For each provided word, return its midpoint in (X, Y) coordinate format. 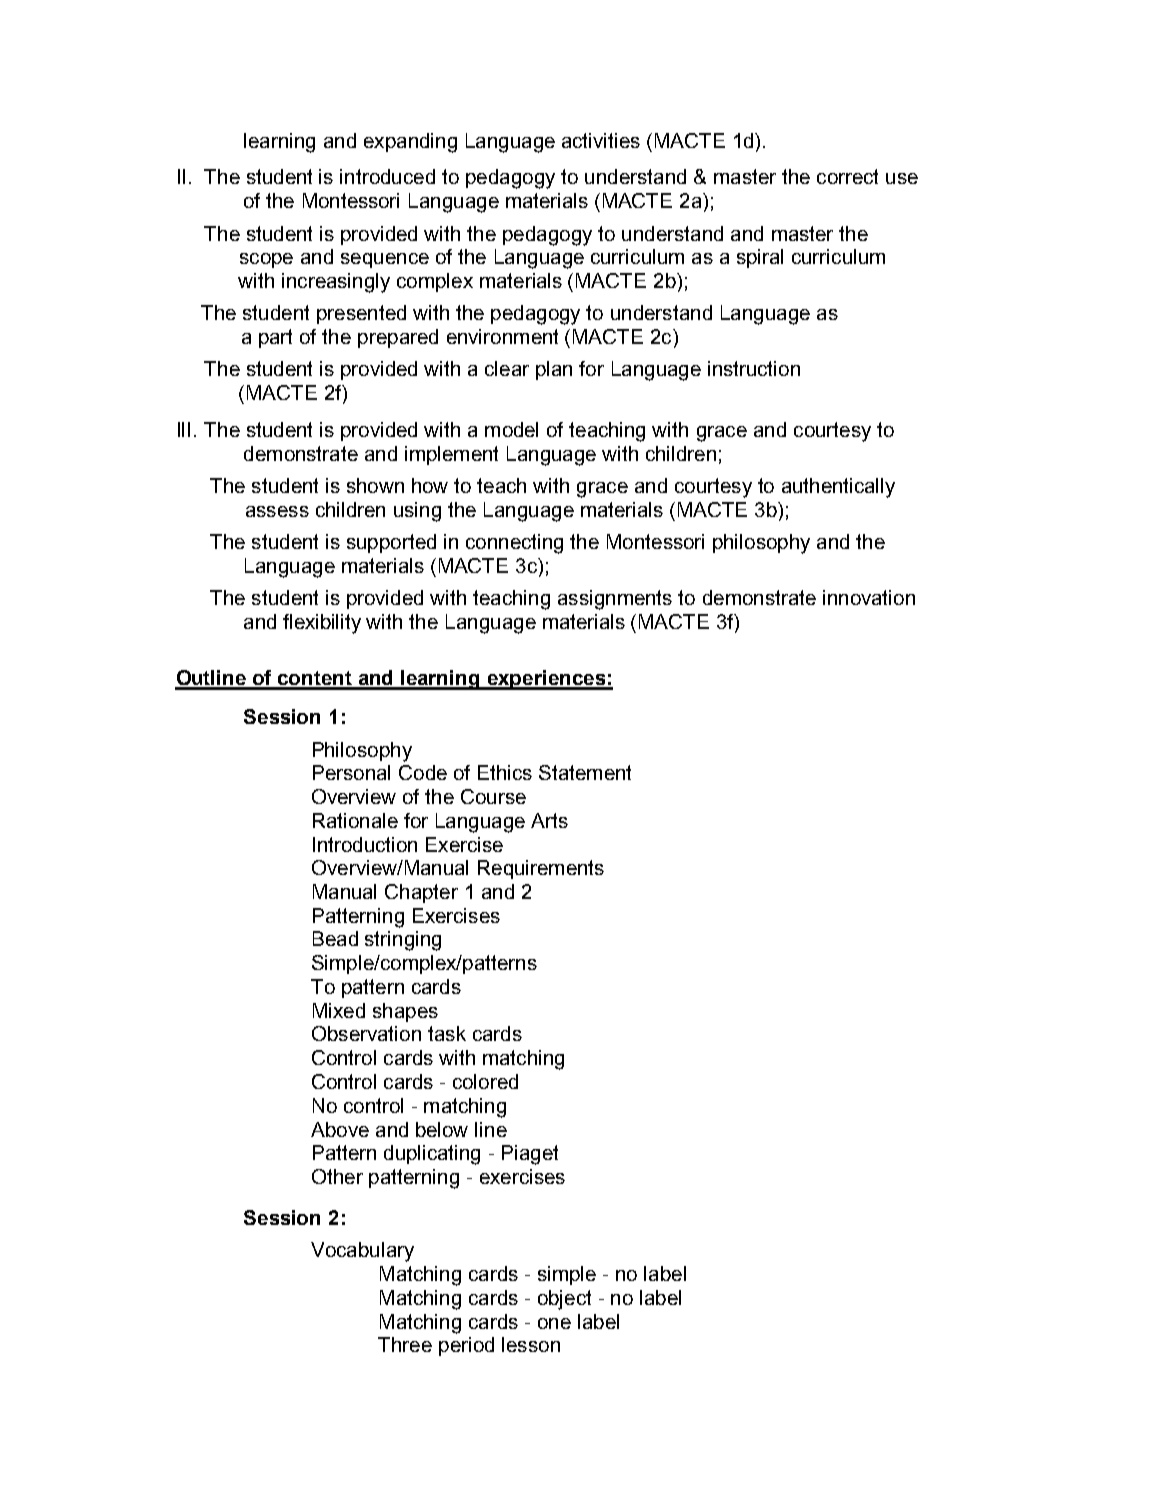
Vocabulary (362, 1252)
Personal (351, 772)
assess (277, 511)
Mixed (339, 1010)
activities (601, 140)
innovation (869, 597)
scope (266, 260)
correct (847, 176)
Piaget (530, 1155)
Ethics (505, 772)
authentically (838, 488)
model (511, 429)
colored (485, 1081)
